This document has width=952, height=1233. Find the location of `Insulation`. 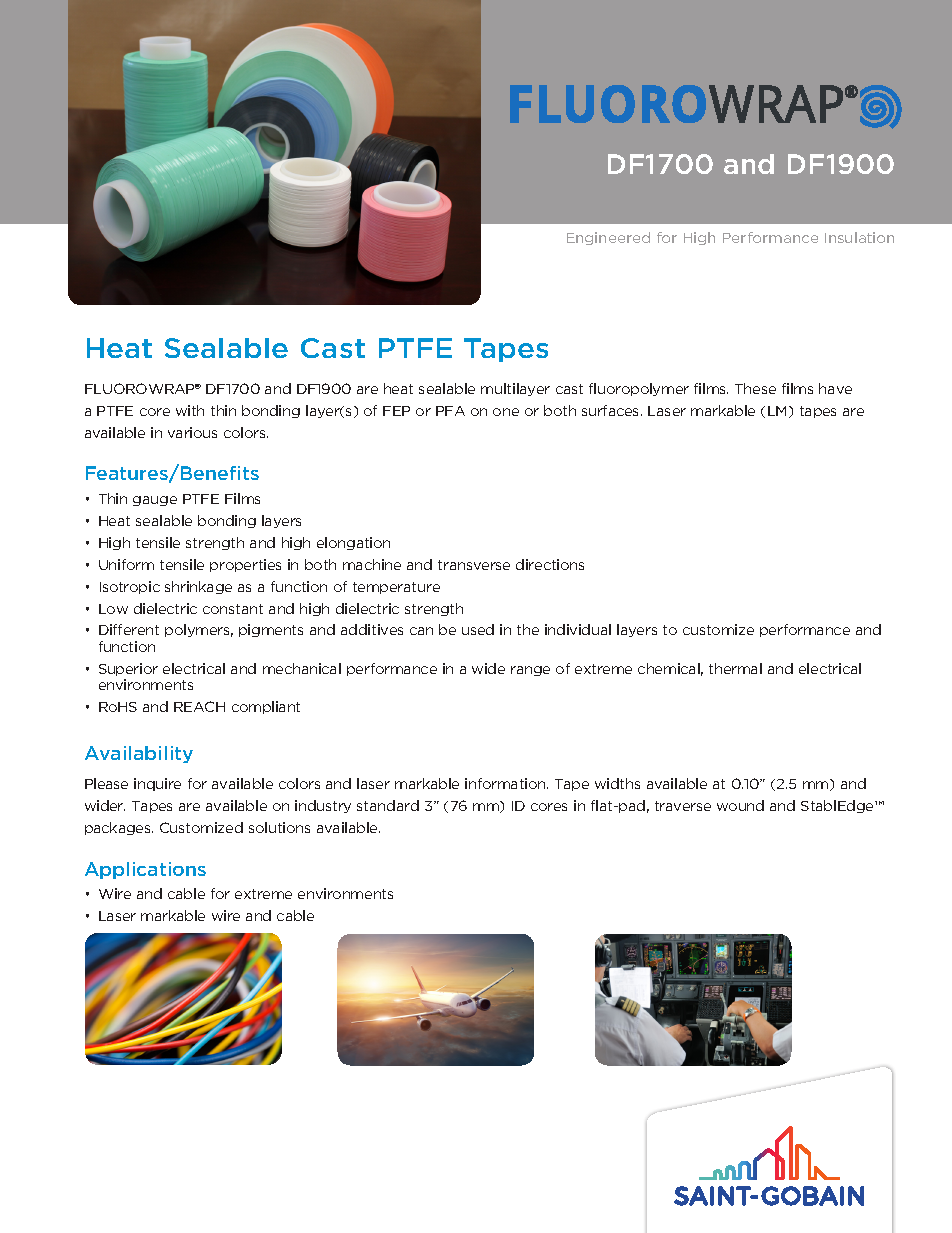

Insulation is located at coordinates (859, 237).
